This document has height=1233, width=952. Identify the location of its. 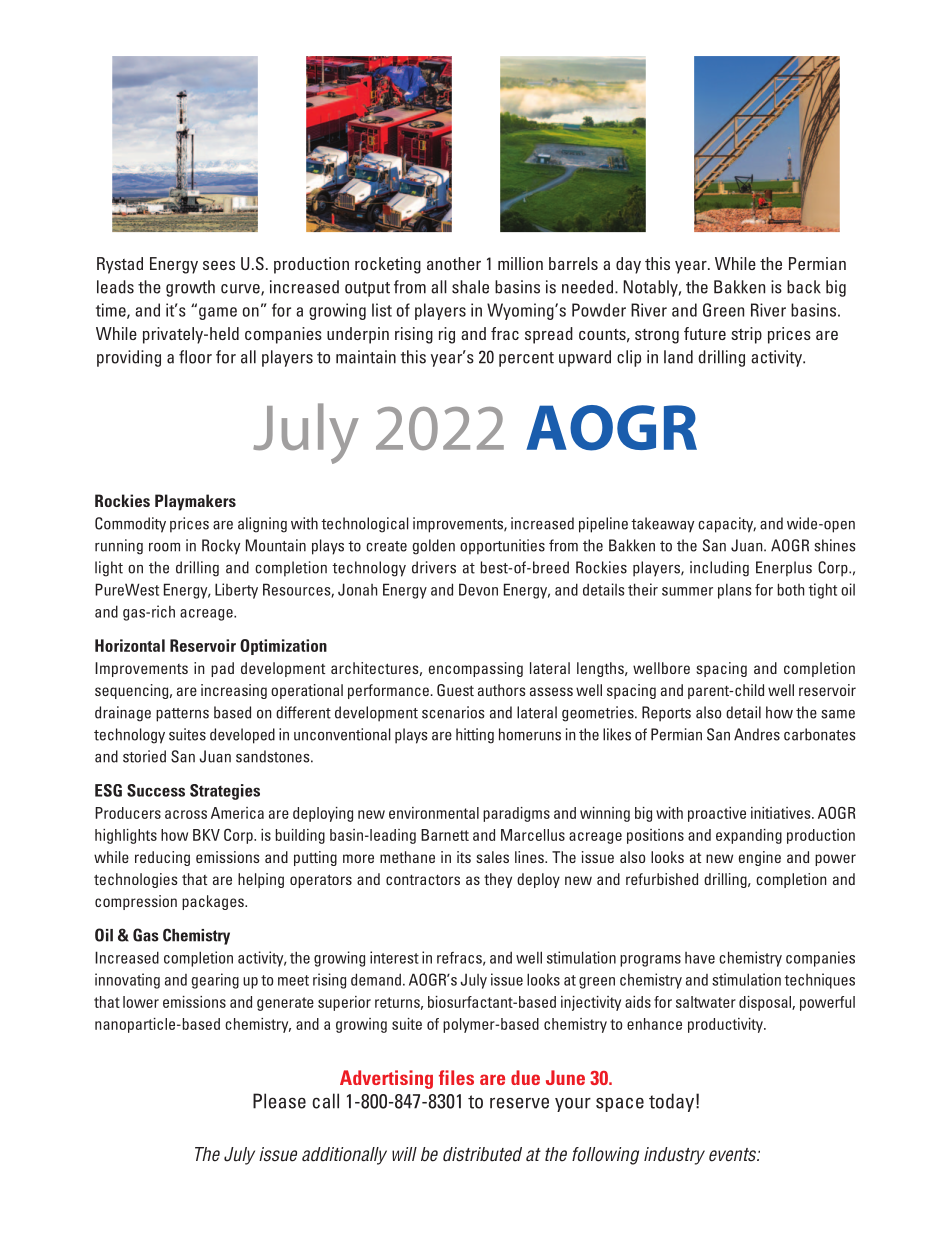
(464, 857).
